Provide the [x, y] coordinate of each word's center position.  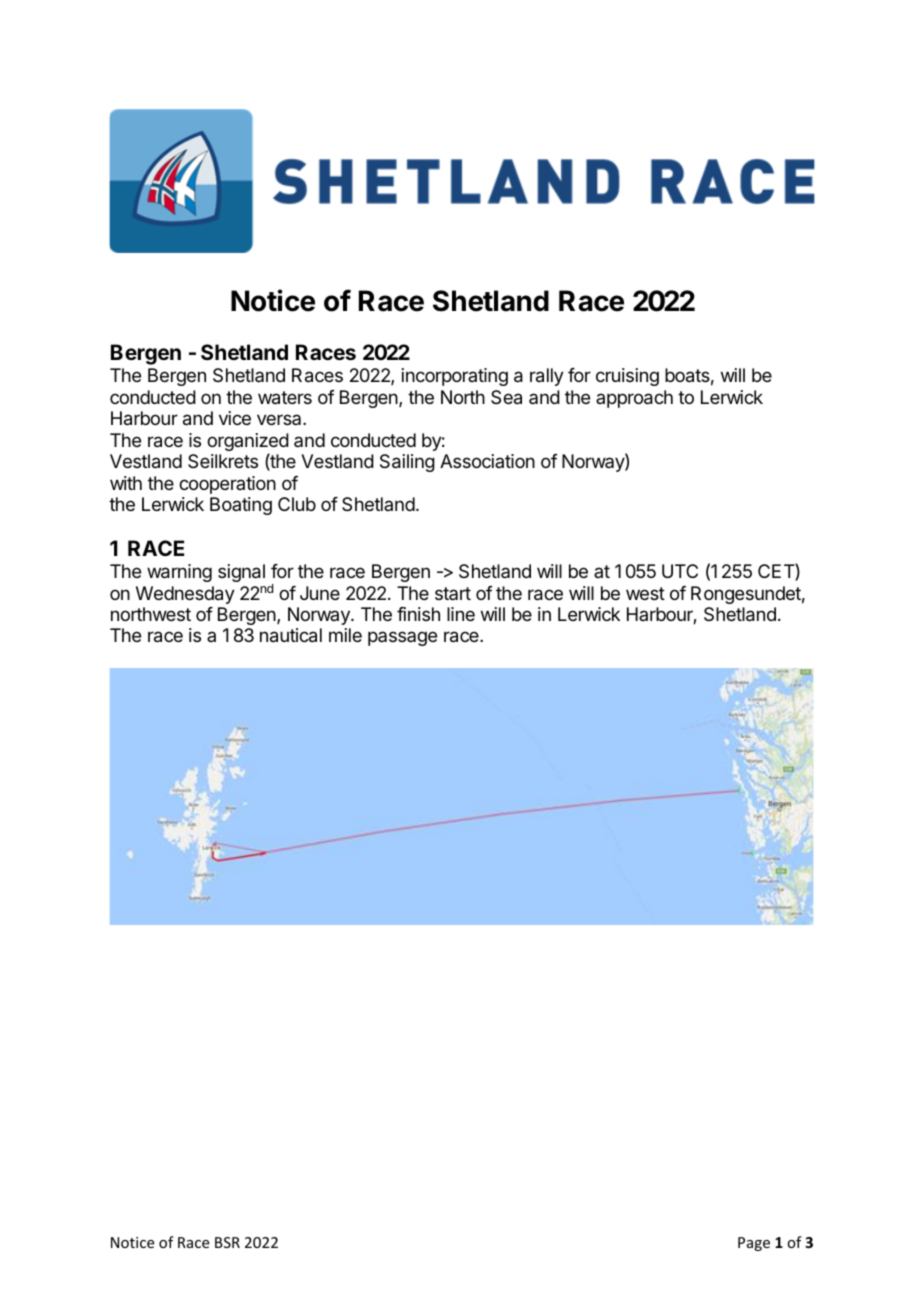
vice [235, 418]
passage [402, 638]
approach [634, 399]
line [461, 614]
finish [418, 614]
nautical [291, 635]
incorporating [455, 377]
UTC [680, 571]
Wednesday [185, 595]
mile [345, 635]
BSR [227, 1242]
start [453, 593]
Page [754, 1244]
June [320, 593]
